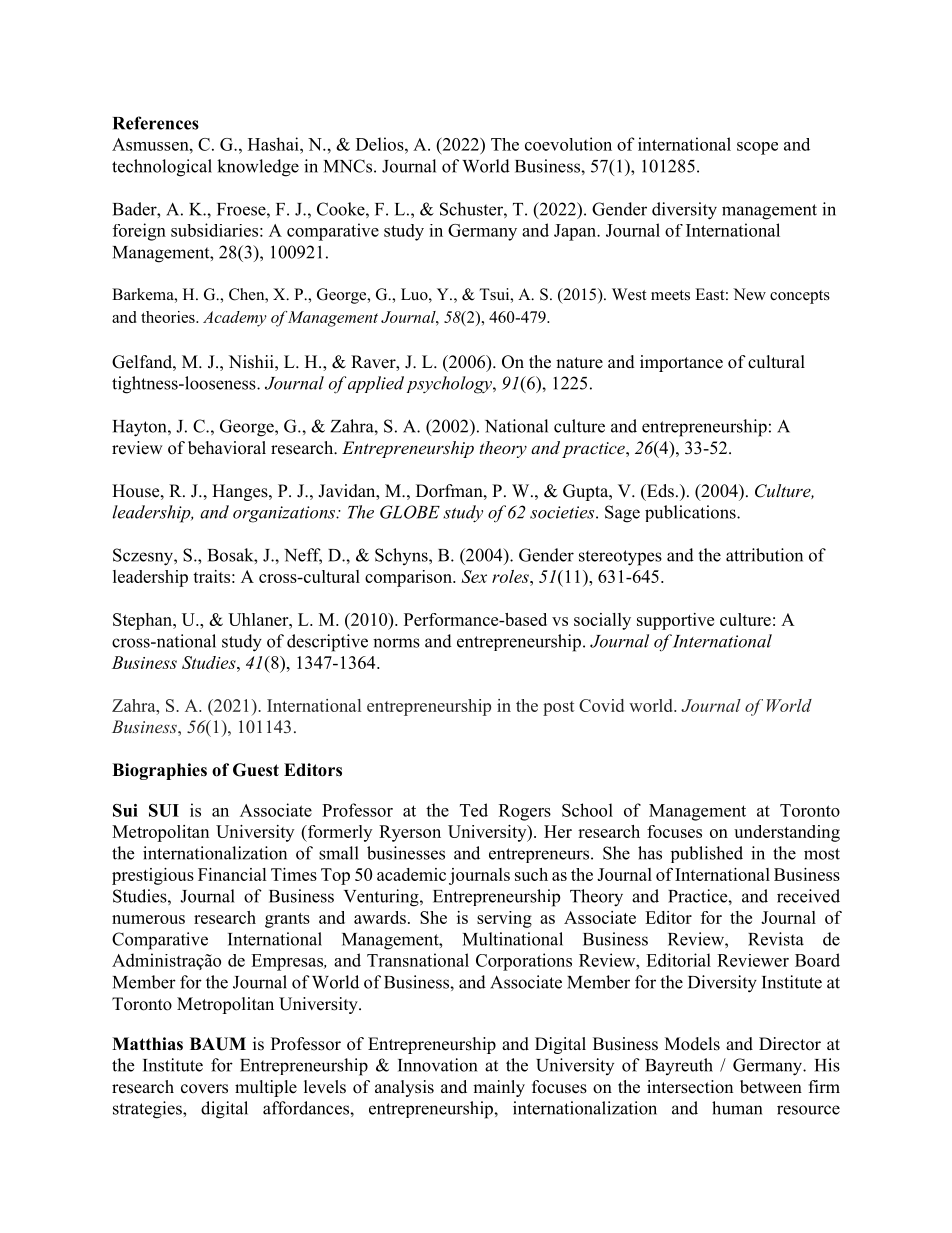 The image size is (952, 1233). What do you see at coordinates (757, 148) in the screenshot?
I see `scope` at bounding box center [757, 148].
